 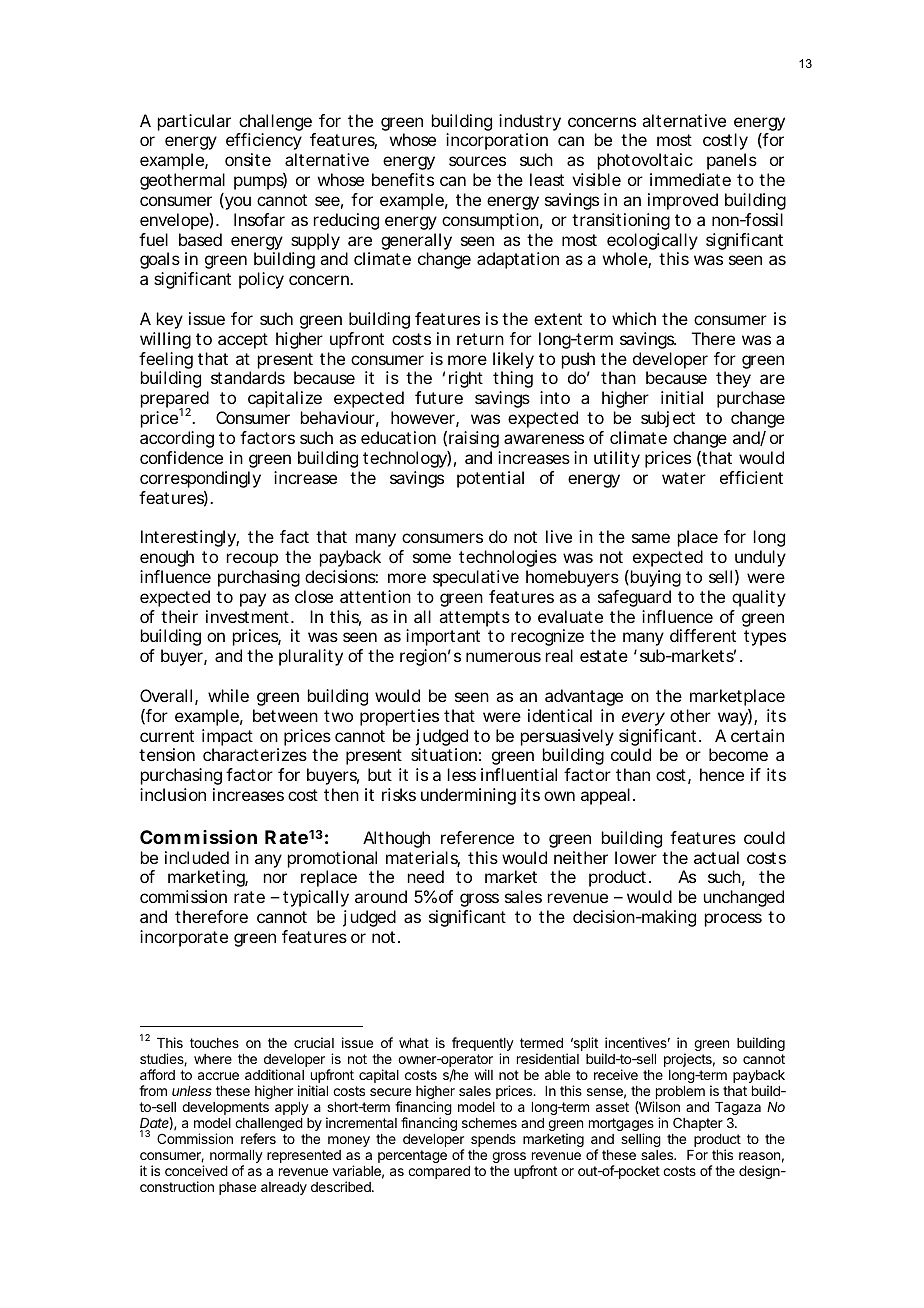 What do you see at coordinates (439, 1172) in the page?
I see `compared` at bounding box center [439, 1172].
